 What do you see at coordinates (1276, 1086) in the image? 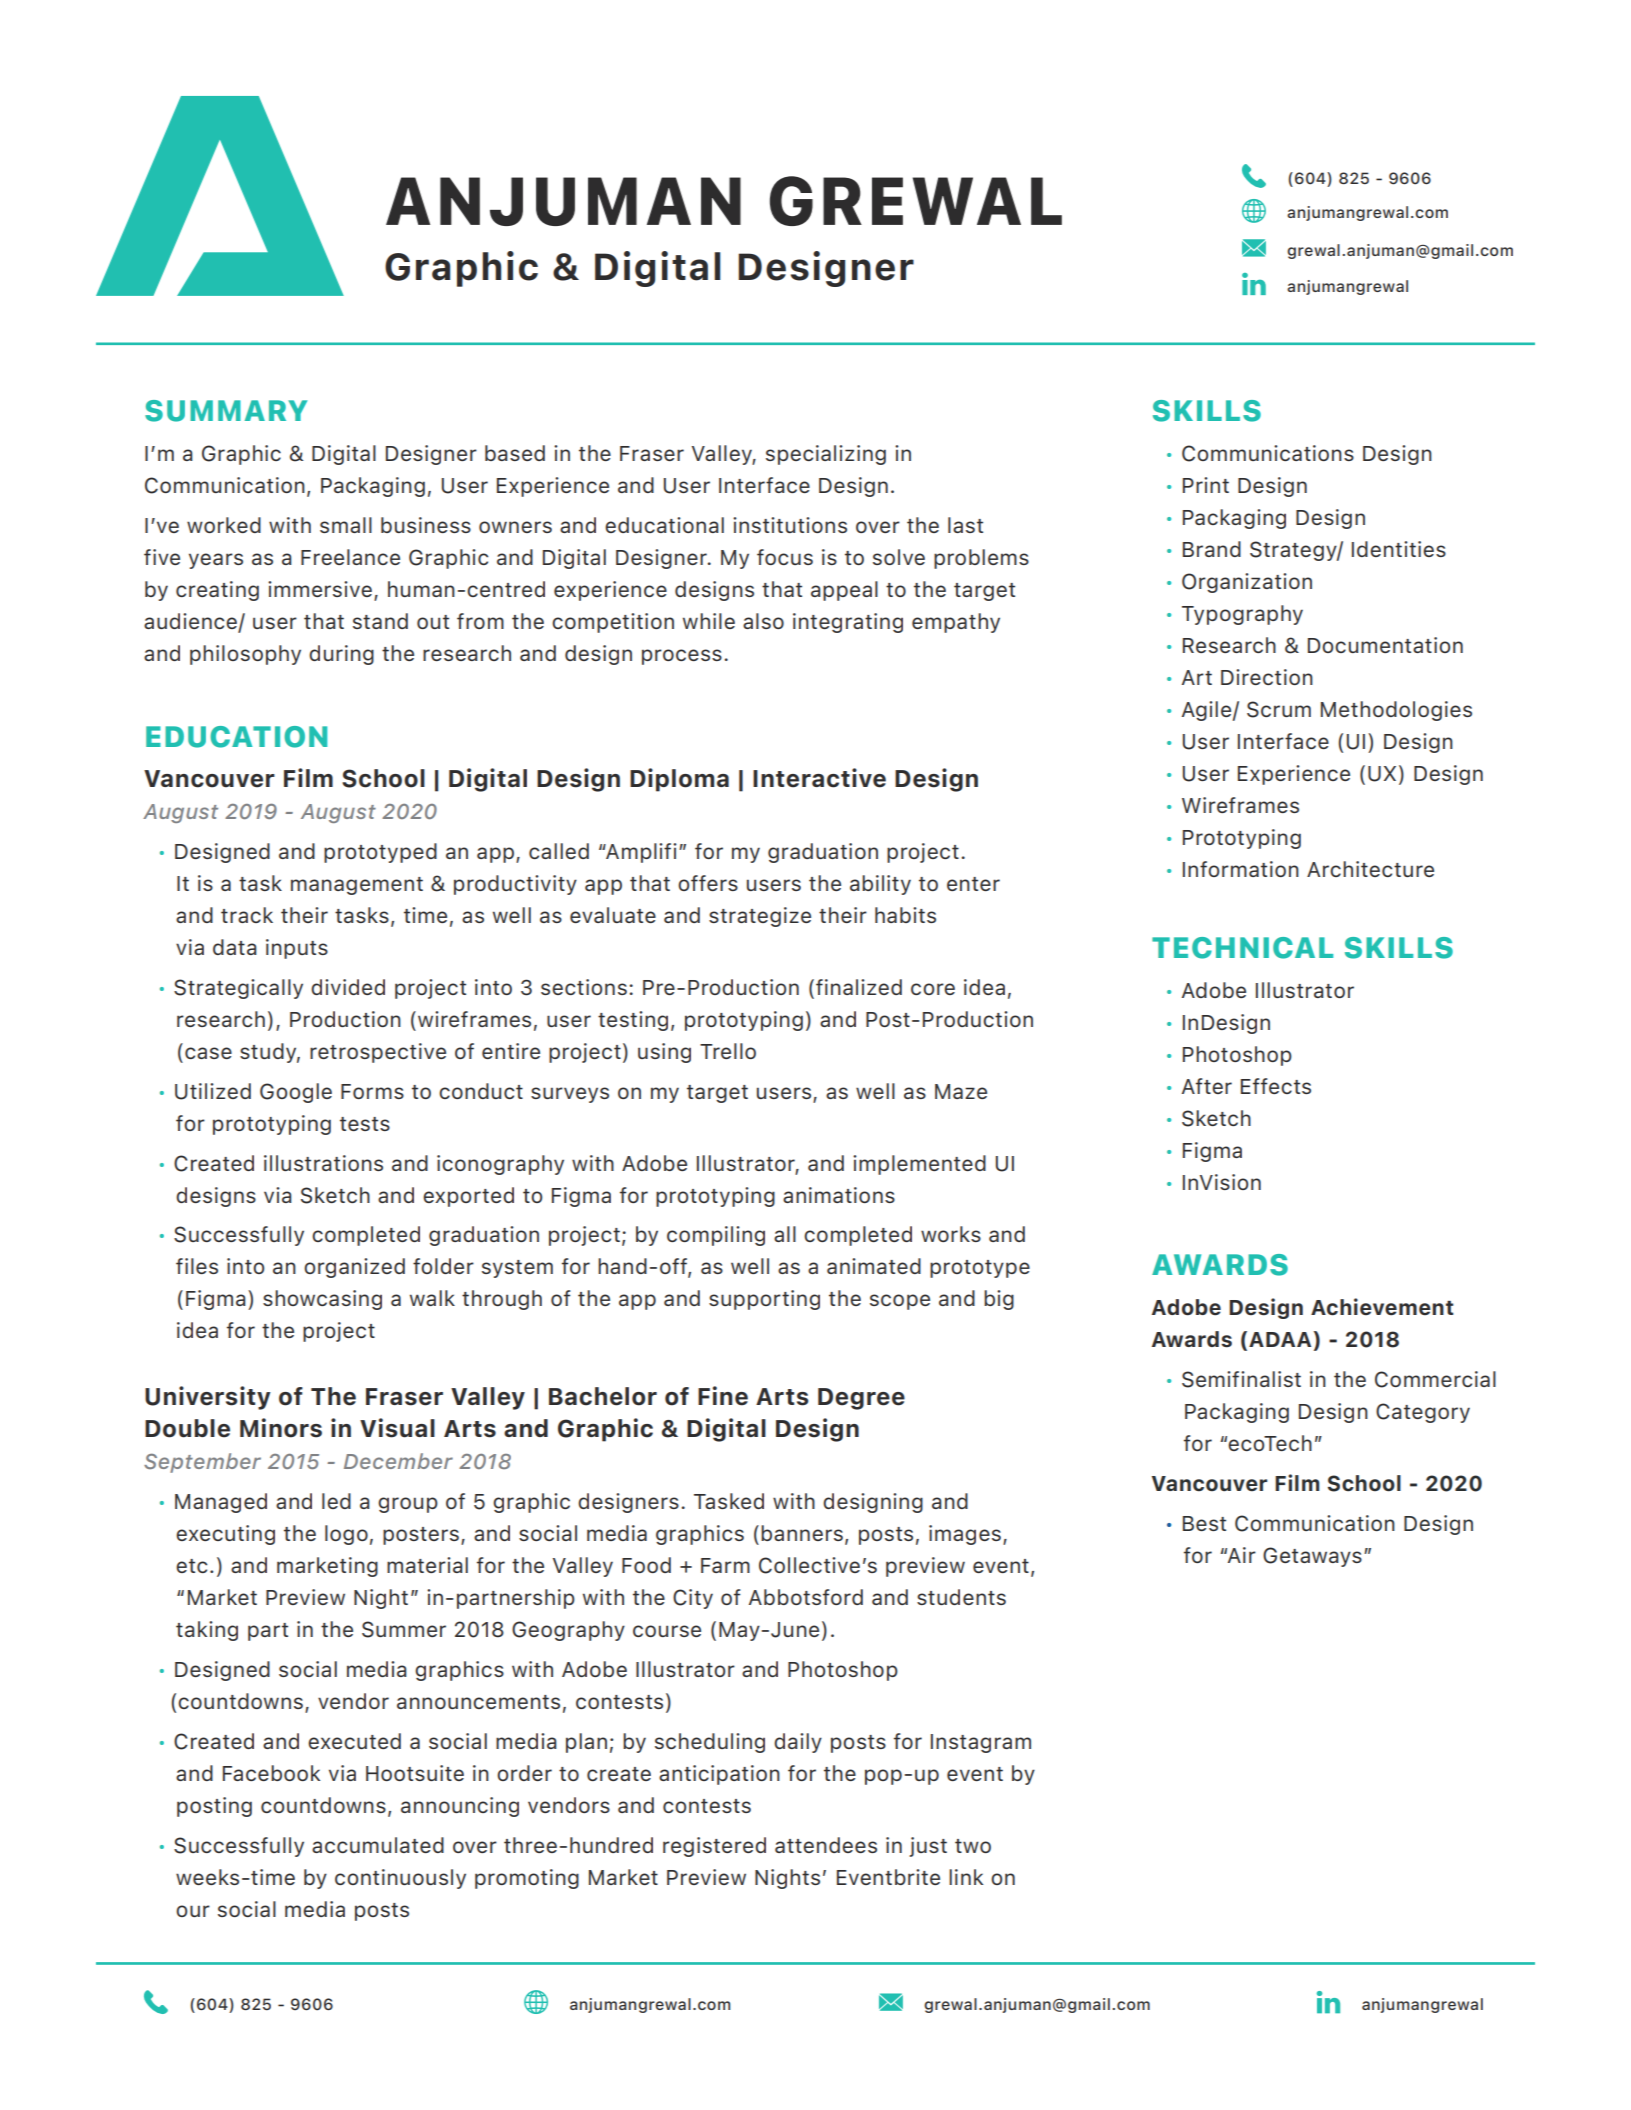
I see `Effects` at bounding box center [1276, 1086].
